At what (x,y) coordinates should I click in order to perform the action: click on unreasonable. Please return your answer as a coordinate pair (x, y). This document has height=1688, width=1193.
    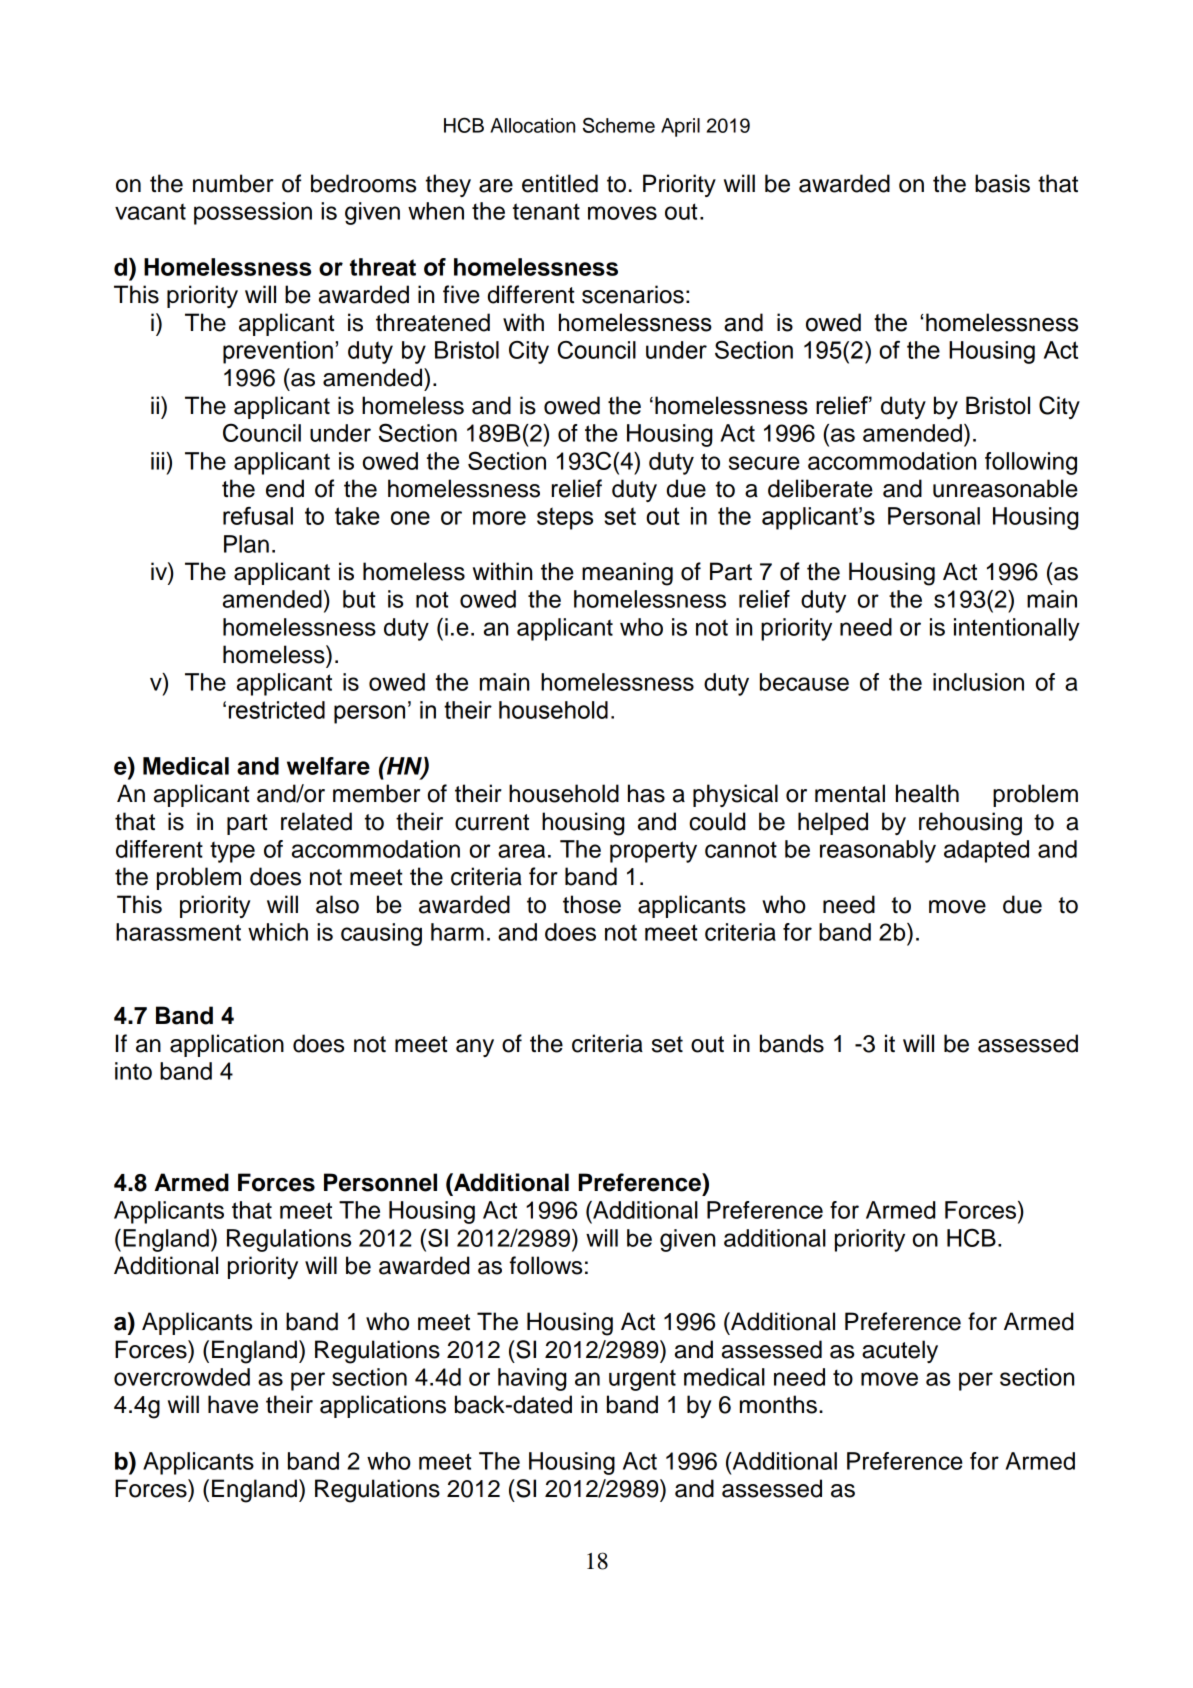
    Looking at the image, I should click on (1005, 488).
